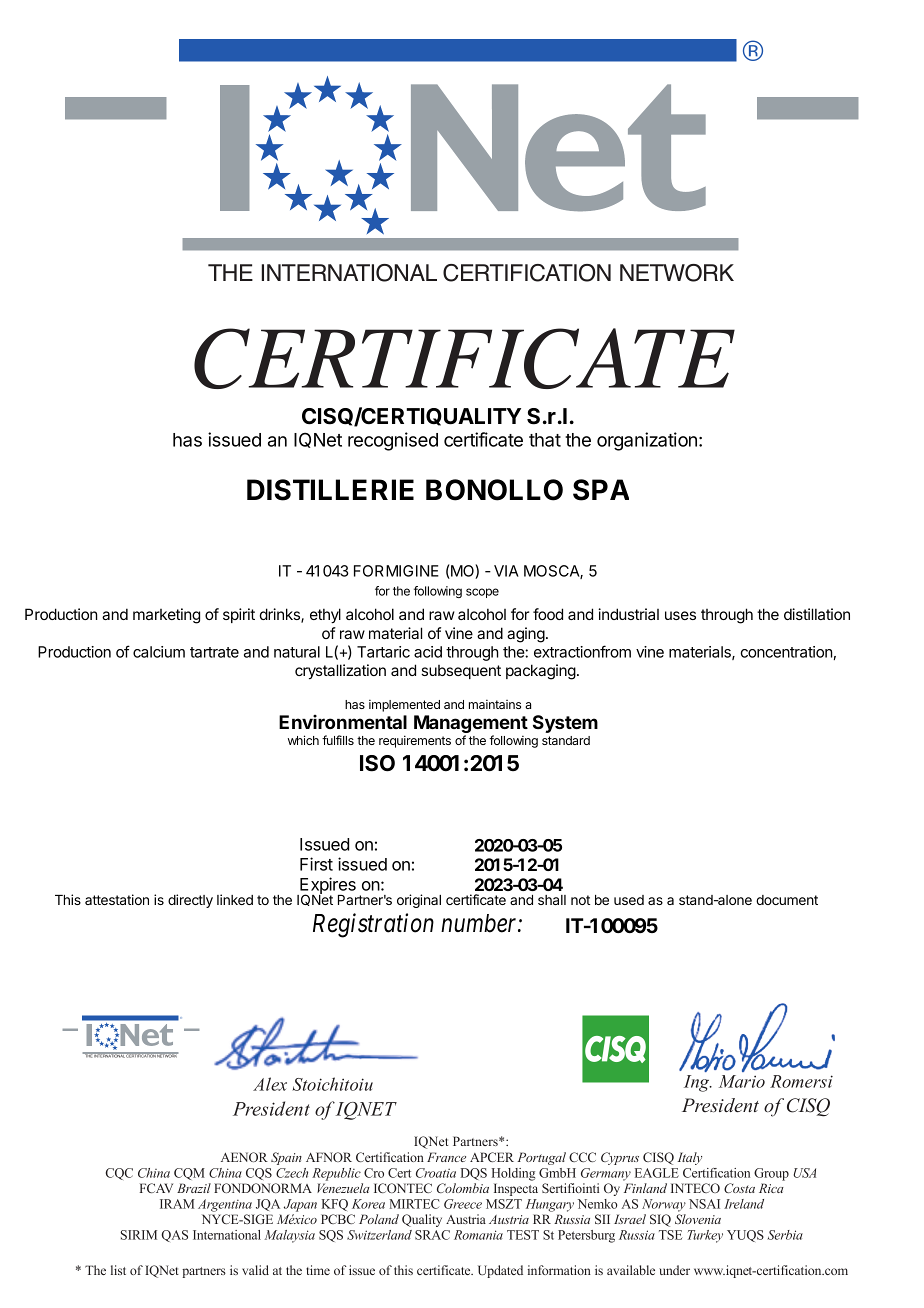 The width and height of the screenshot is (924, 1308). What do you see at coordinates (461, 672) in the screenshot?
I see `subsequent` at bounding box center [461, 672].
